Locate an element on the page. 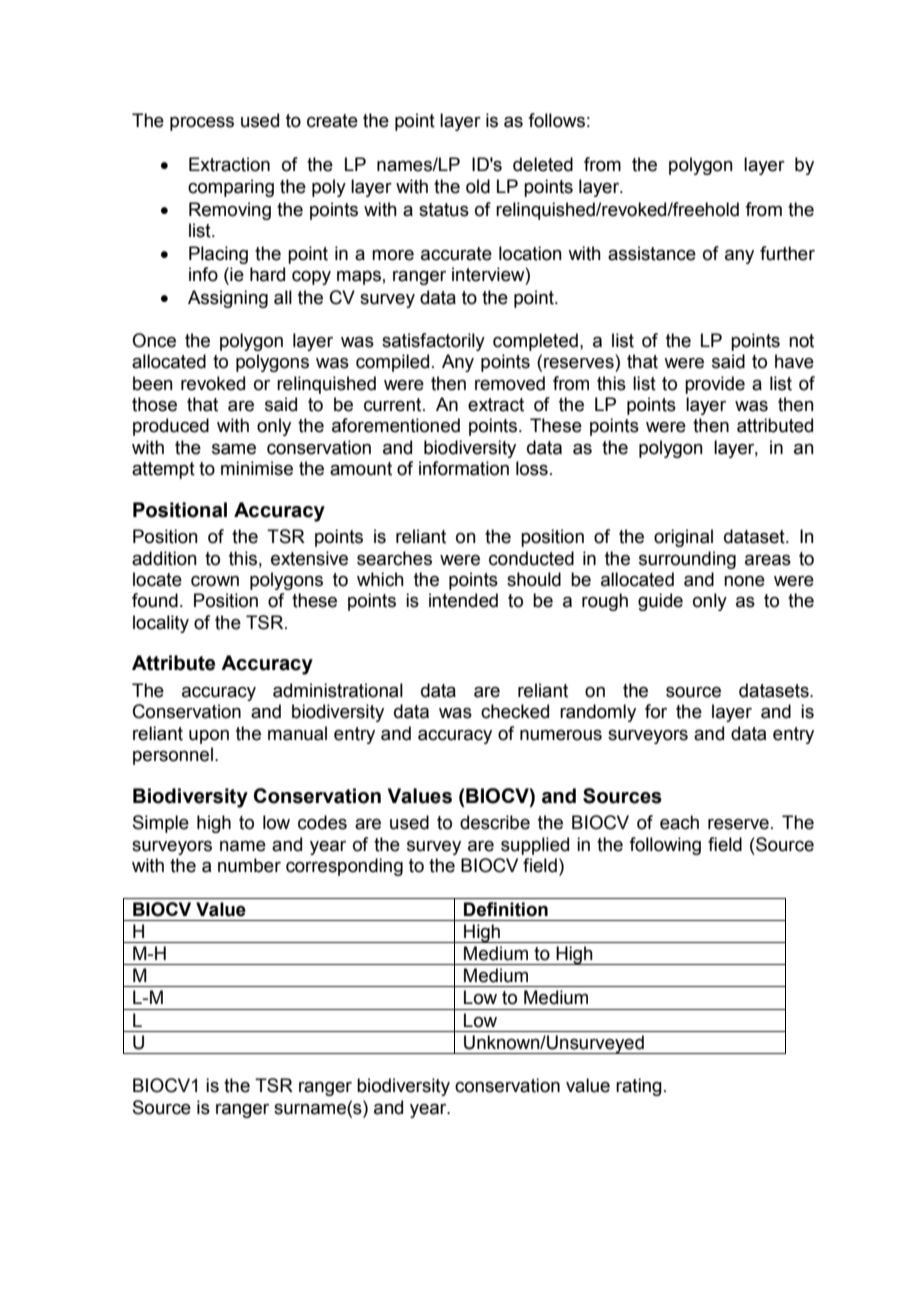 Image resolution: width=924 pixels, height=1308 pixels. process is located at coordinates (202, 124).
